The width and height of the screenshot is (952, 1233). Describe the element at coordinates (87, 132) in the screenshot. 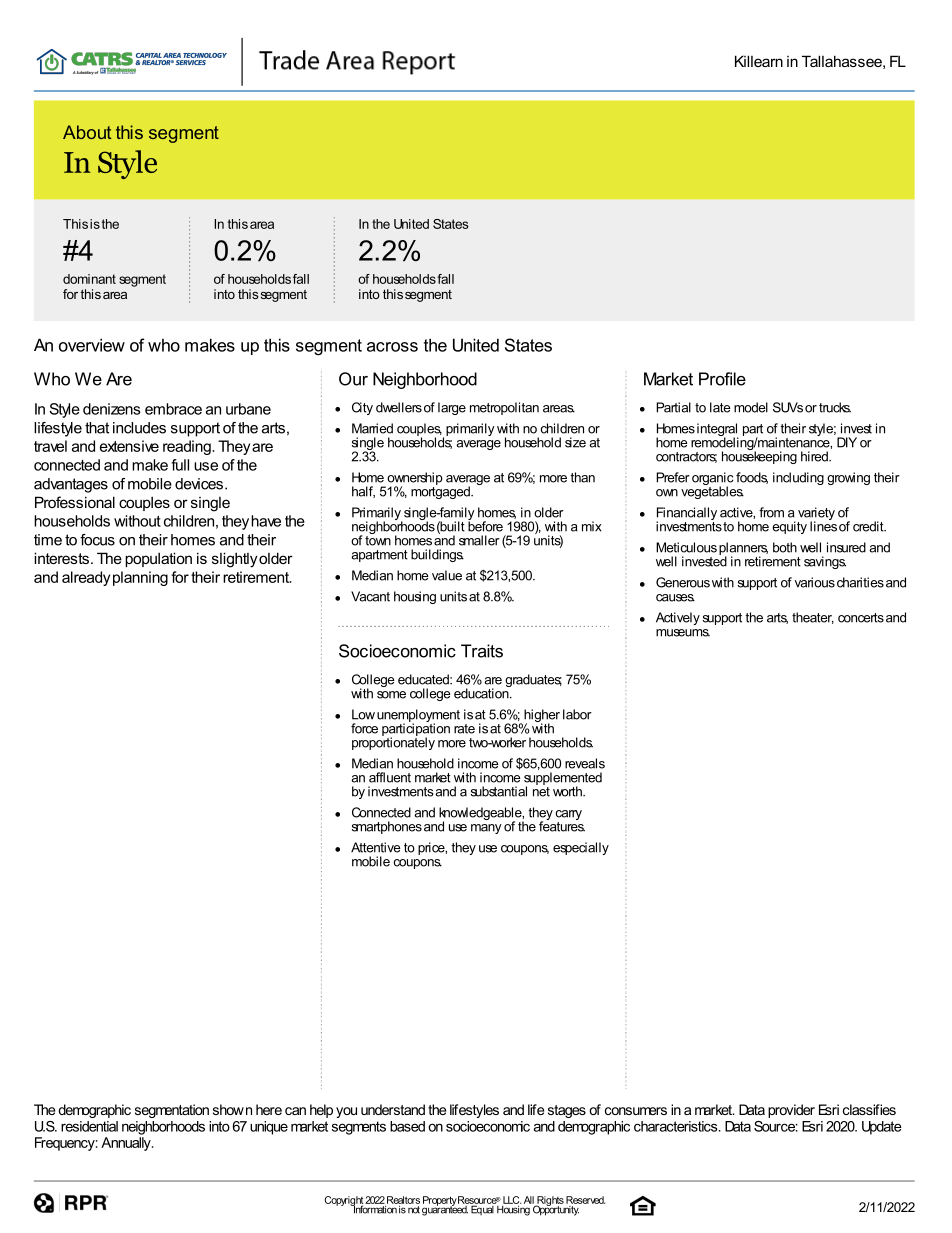

I see `About` at that location.
